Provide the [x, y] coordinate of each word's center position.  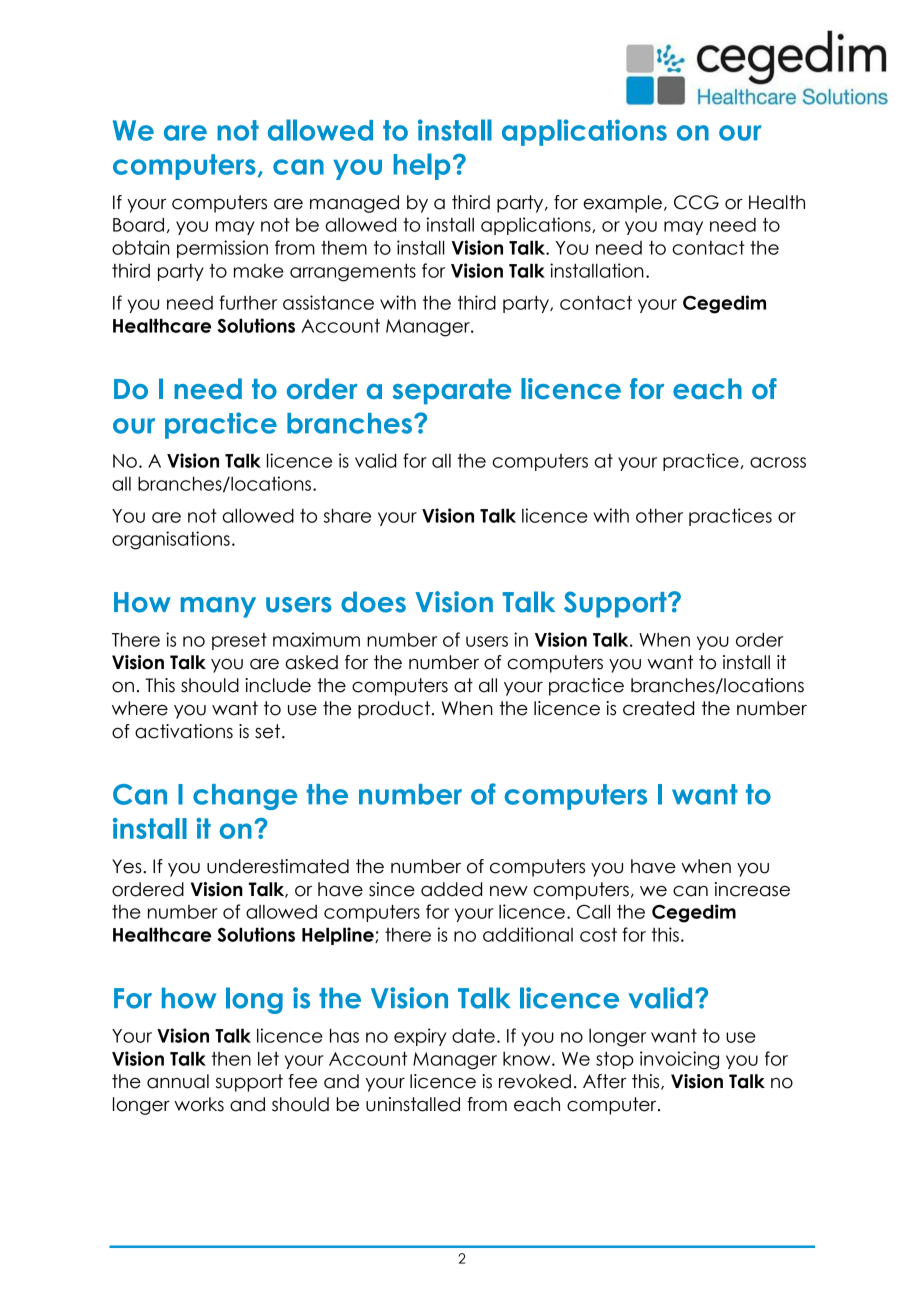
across [778, 462]
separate [452, 392]
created [658, 708]
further [248, 302]
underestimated [278, 866]
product [395, 710]
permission [222, 249]
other [659, 516]
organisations [171, 540]
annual [178, 1081]
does [373, 602]
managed [354, 204]
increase [752, 889]
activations [184, 731]
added [451, 889]
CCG [696, 202]
